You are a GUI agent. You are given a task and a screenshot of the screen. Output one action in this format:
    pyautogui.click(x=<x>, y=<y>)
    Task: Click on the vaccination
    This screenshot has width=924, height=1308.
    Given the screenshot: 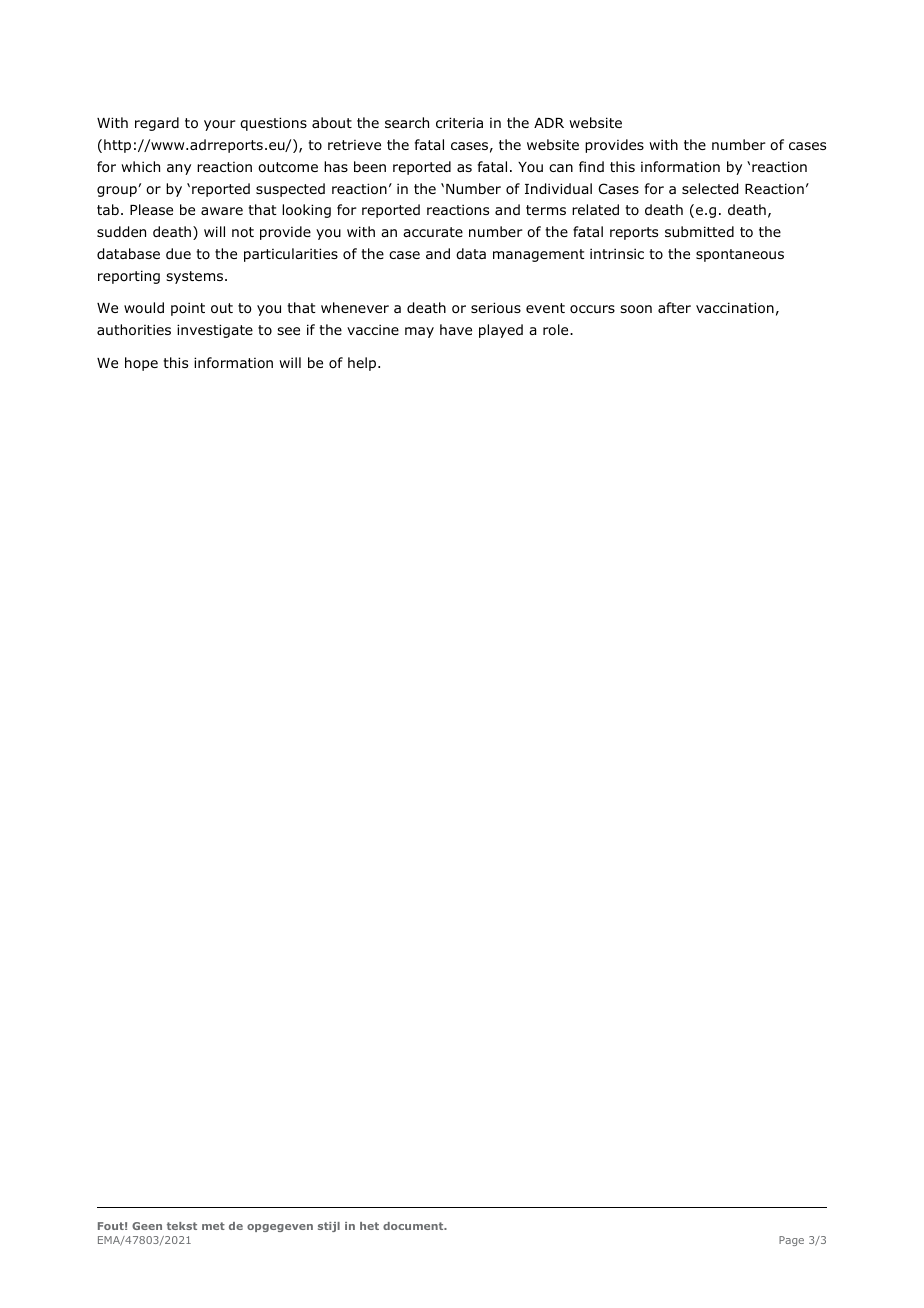 What is the action you would take?
    pyautogui.click(x=735, y=308)
